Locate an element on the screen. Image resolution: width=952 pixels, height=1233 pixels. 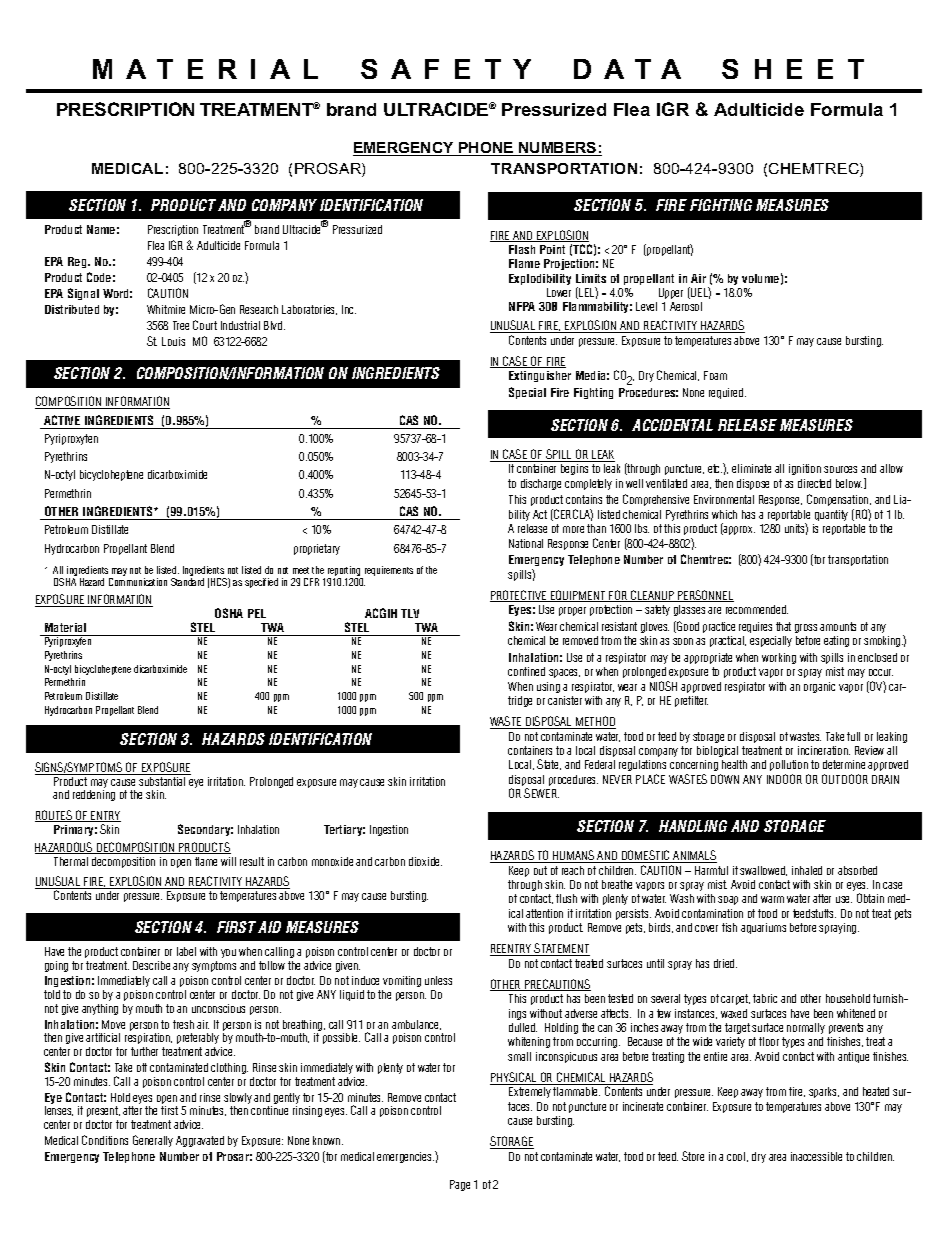
Flash is located at coordinates (522, 249).
